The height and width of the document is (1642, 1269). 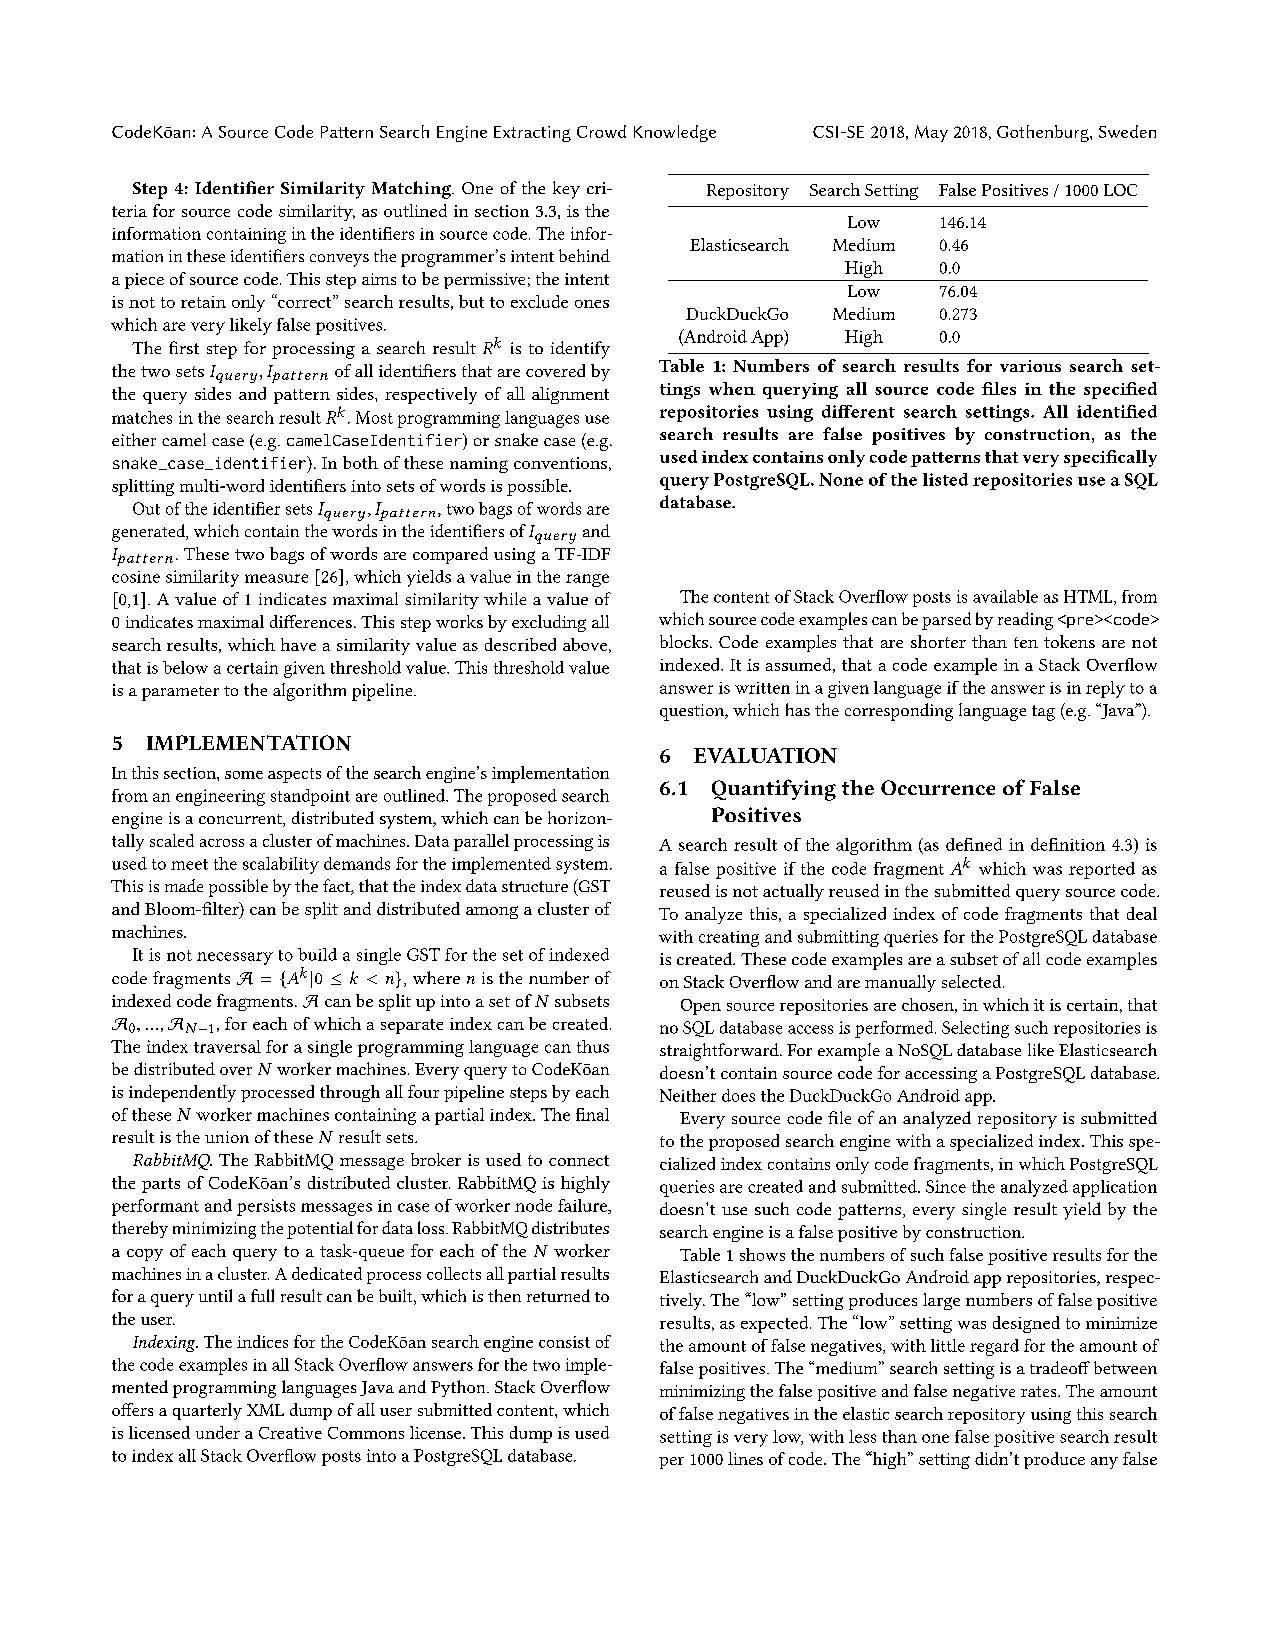 I want to click on final, so click(x=592, y=1114).
